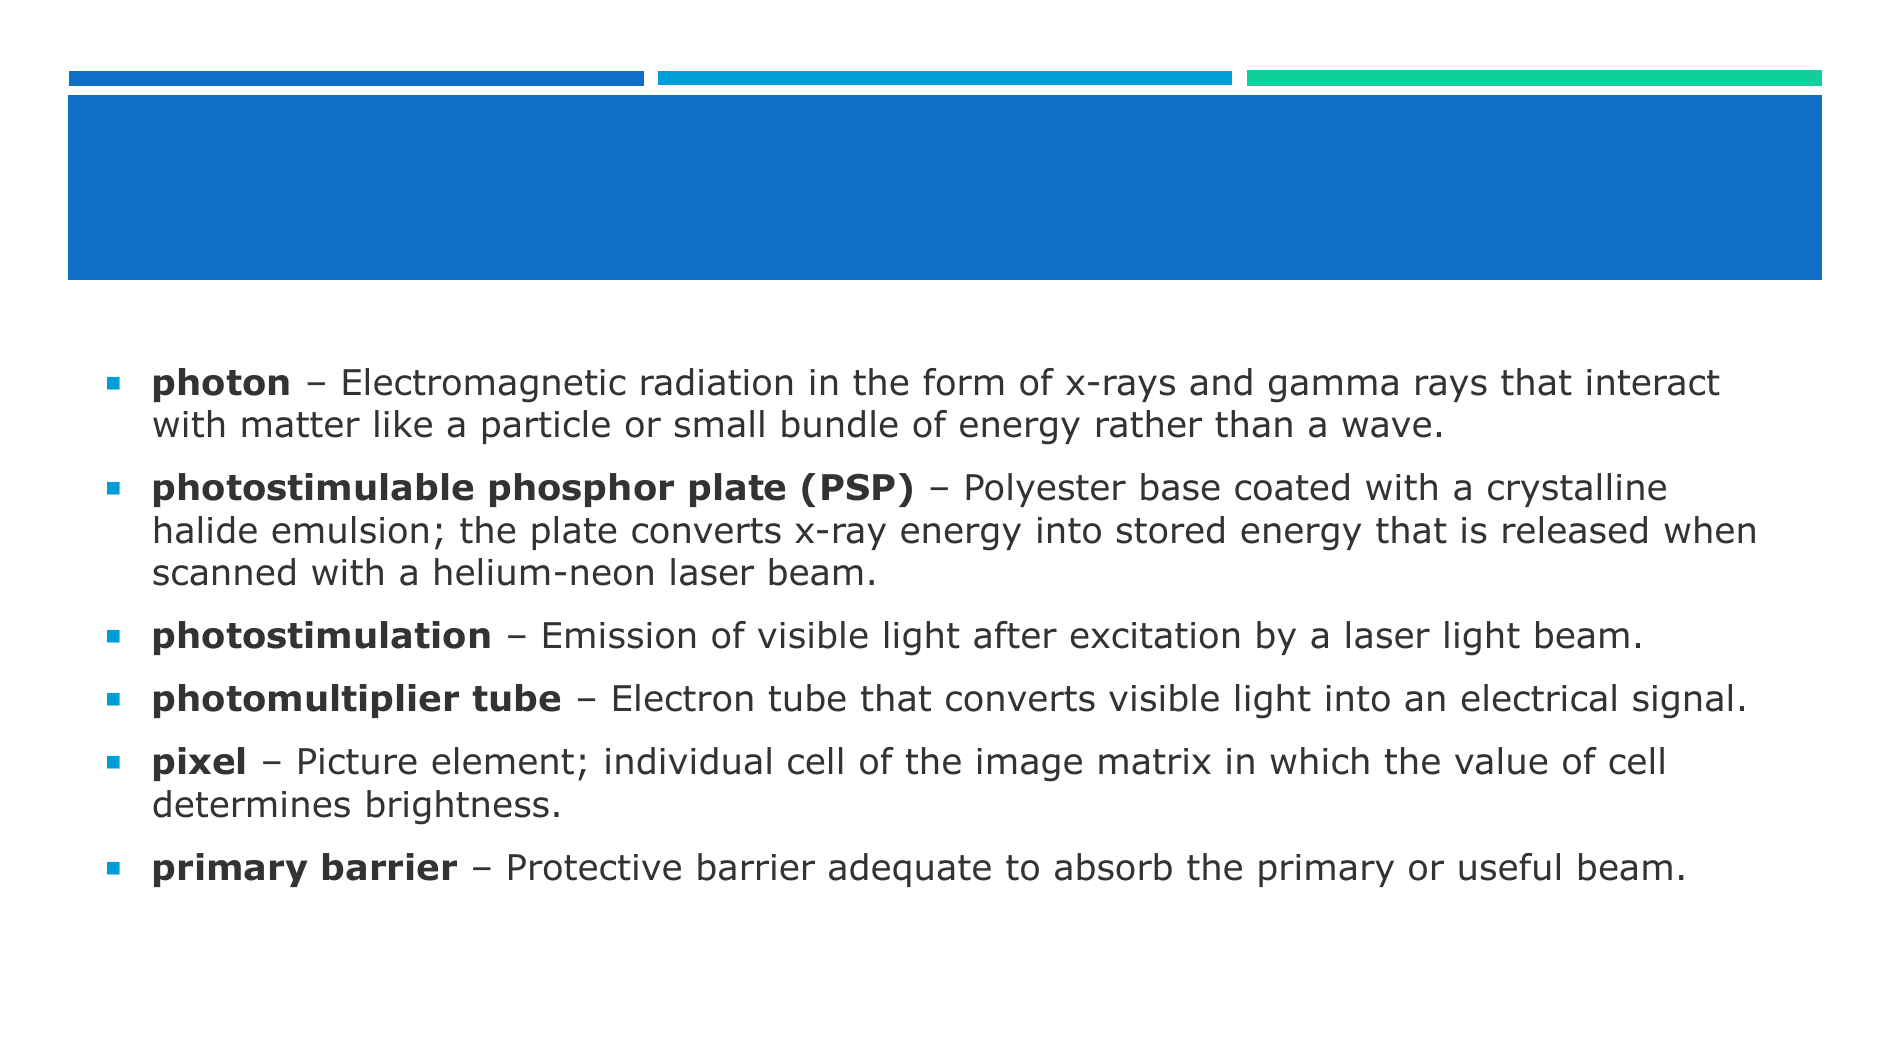 The width and height of the screenshot is (1891, 1064). I want to click on interact, so click(1653, 382).
